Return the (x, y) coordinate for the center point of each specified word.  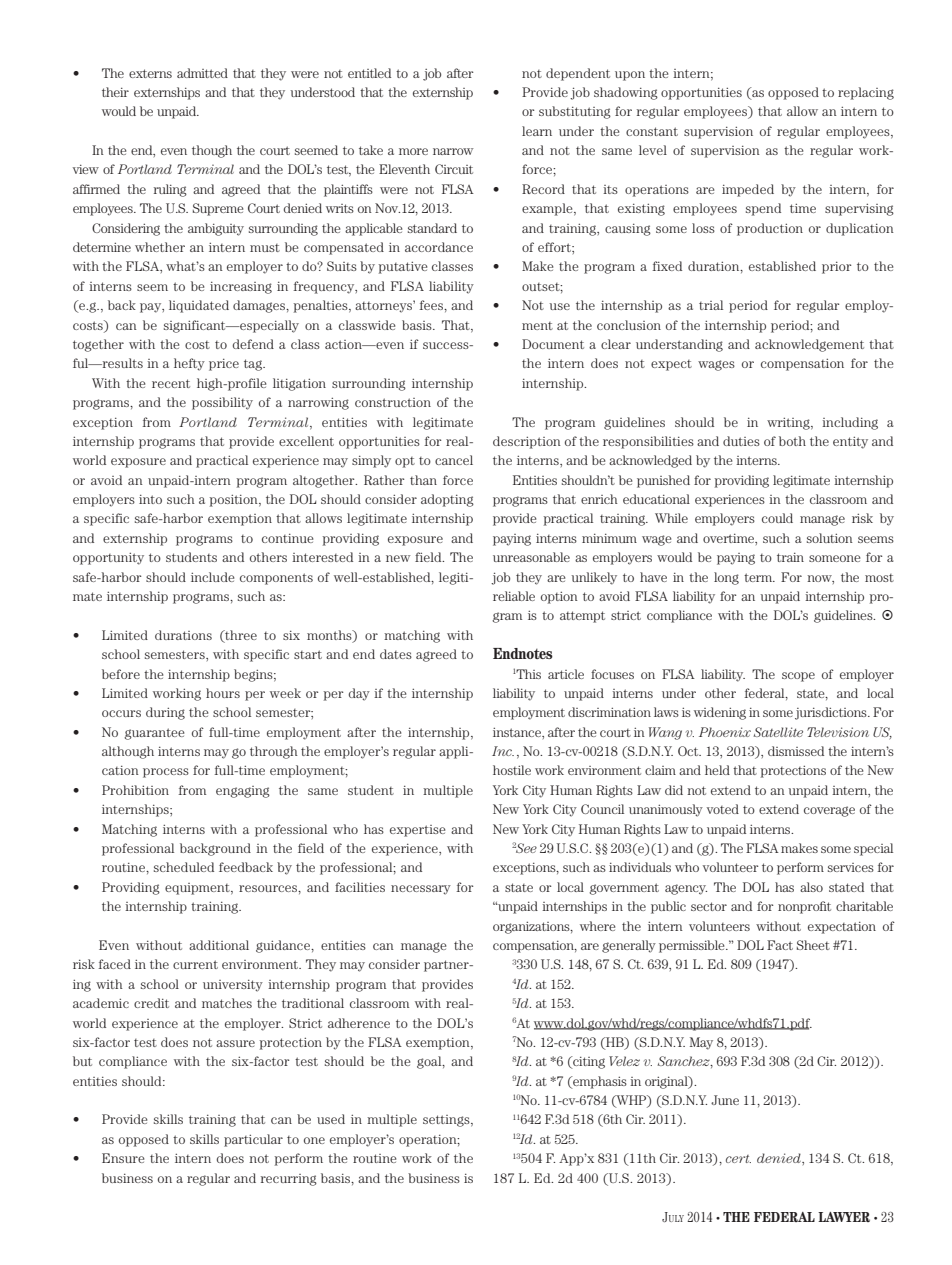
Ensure (123, 1158)
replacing (866, 93)
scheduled (184, 867)
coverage (829, 811)
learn (537, 131)
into (150, 499)
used (331, 1119)
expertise (417, 831)
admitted (202, 73)
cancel (454, 460)
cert (738, 1159)
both (792, 441)
